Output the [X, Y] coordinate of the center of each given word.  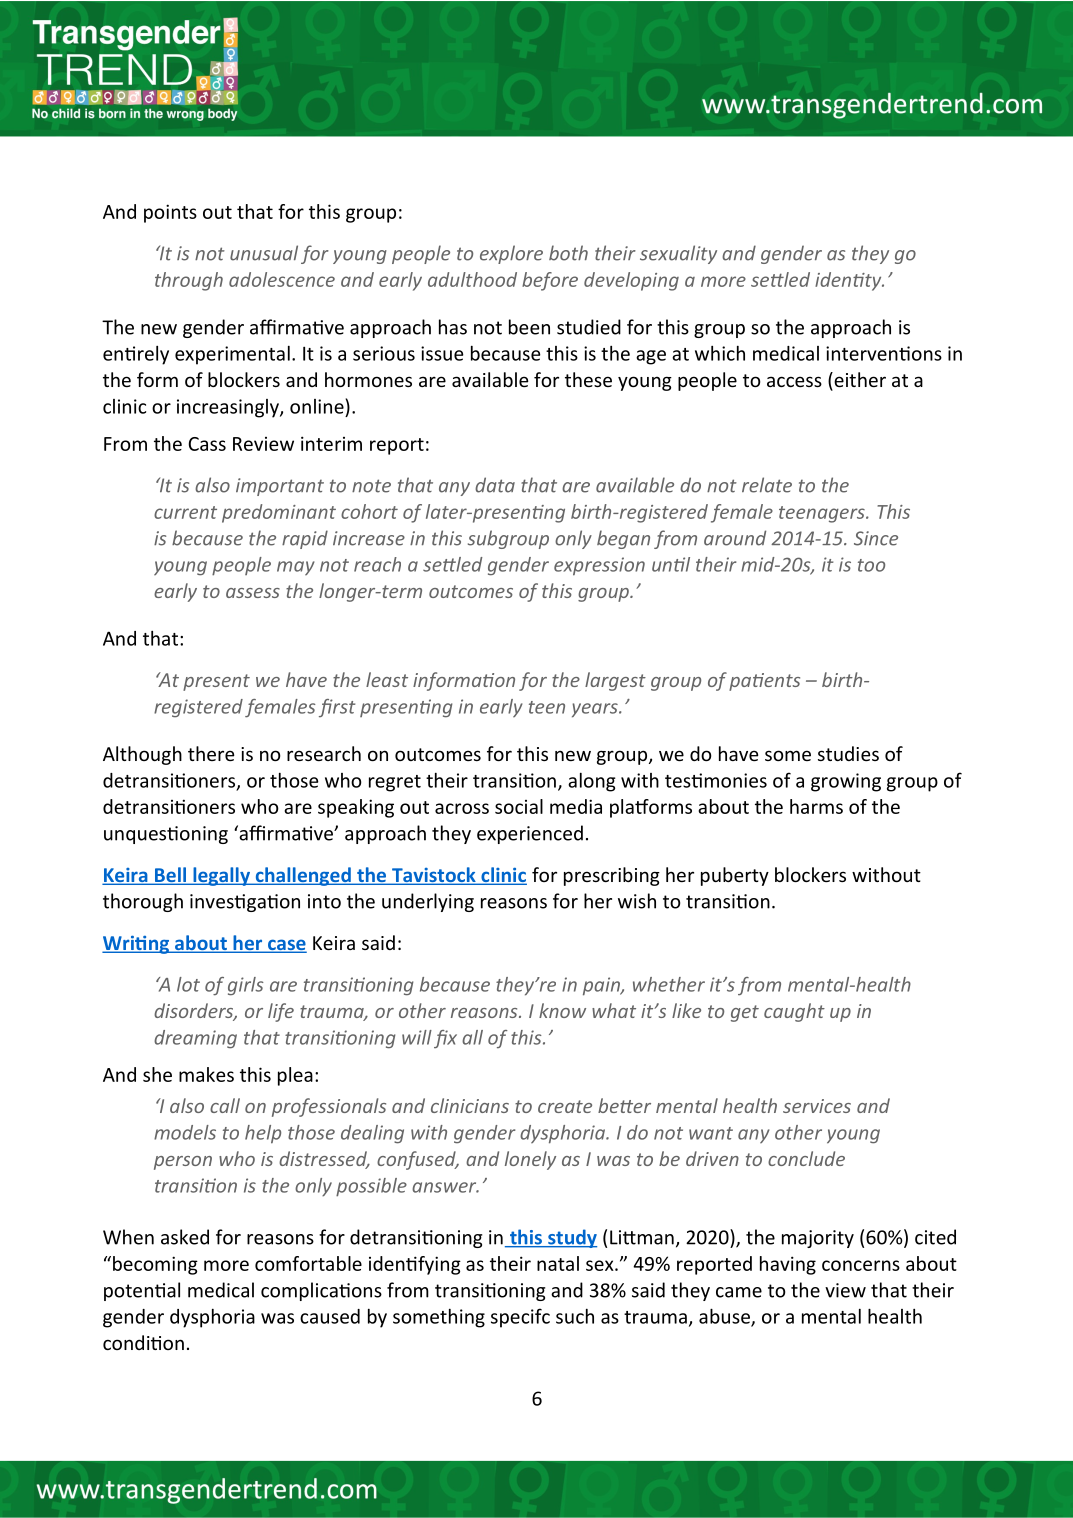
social [519, 806]
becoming [155, 1265]
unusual [264, 253]
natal [558, 1263]
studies [848, 753]
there [211, 753]
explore [511, 254]
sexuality [678, 254]
